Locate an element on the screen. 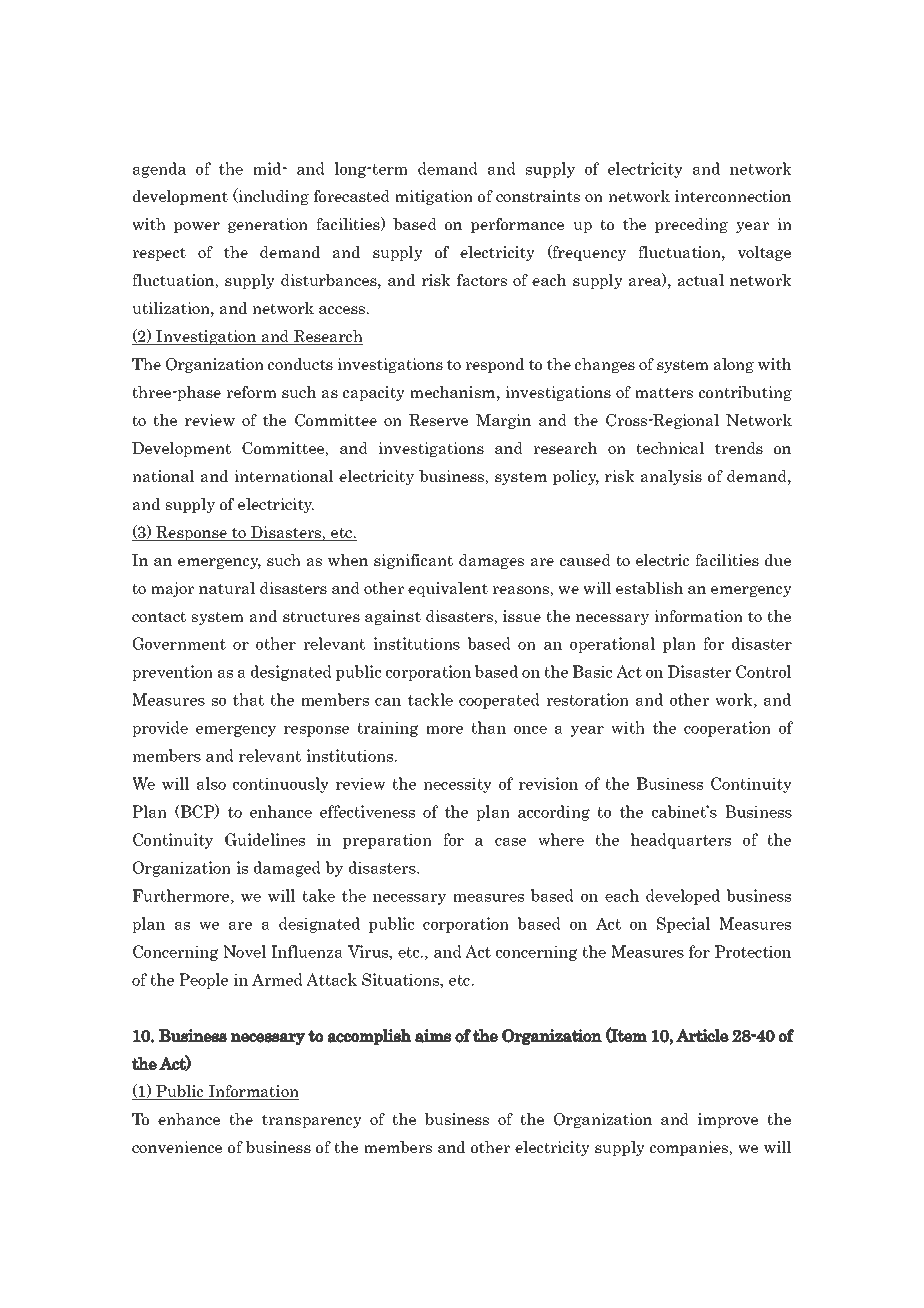 This screenshot has height=1308, width=924. convenience is located at coordinates (177, 1147).
